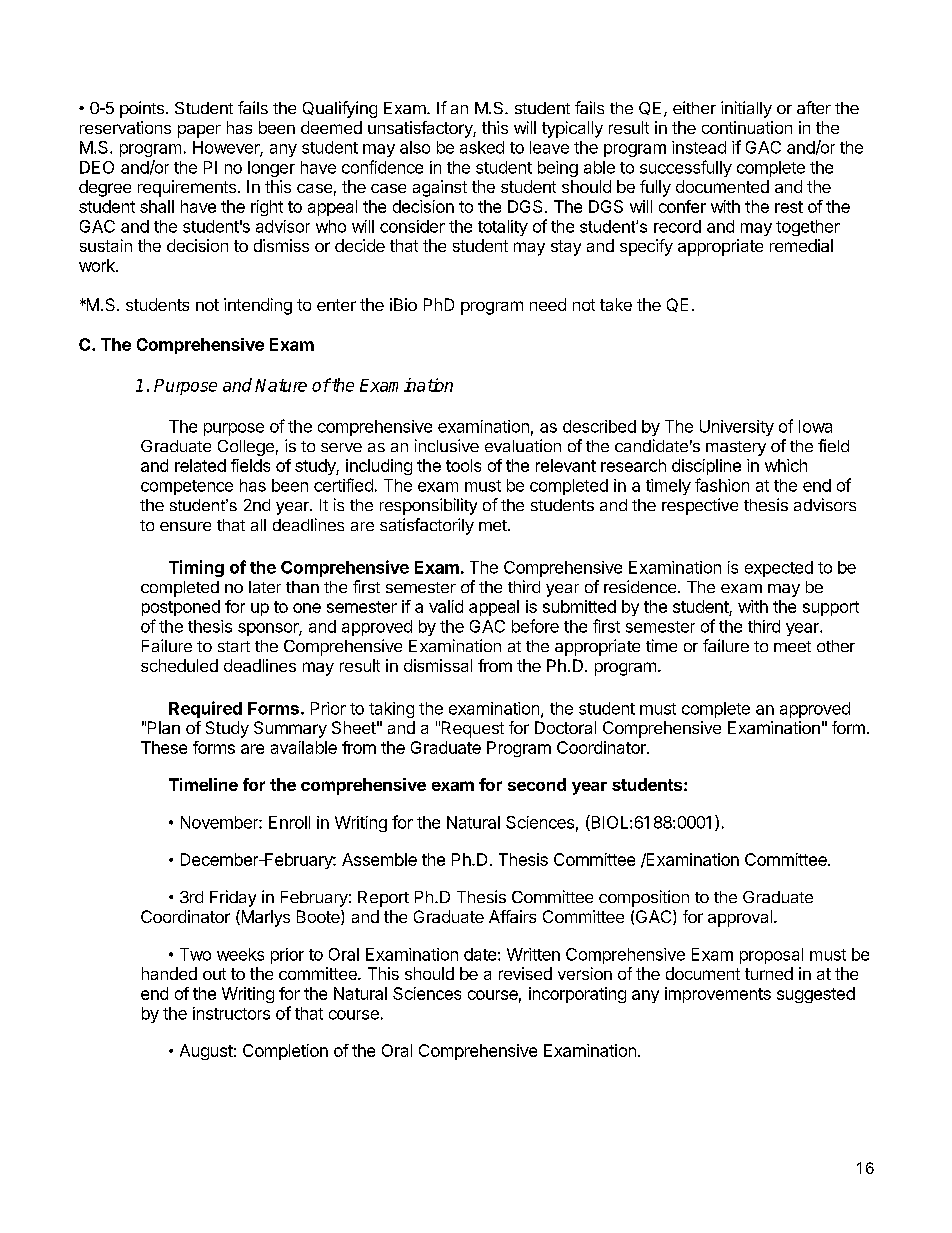 The height and width of the page is (1233, 952). What do you see at coordinates (391, 710) in the page?
I see `taking` at bounding box center [391, 710].
